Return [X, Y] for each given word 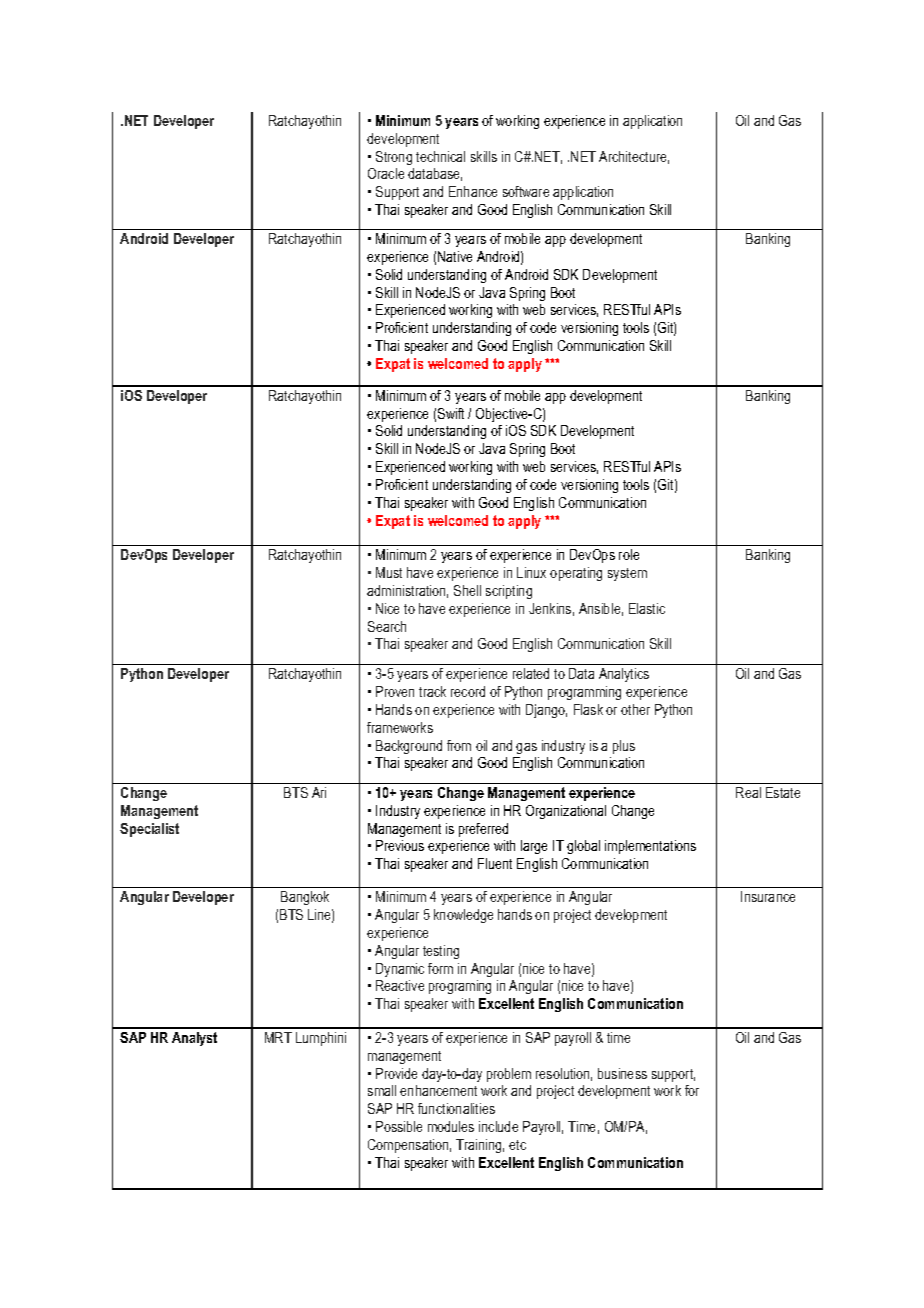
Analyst [194, 1039]
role [629, 554]
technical [440, 156]
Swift [451, 413]
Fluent [495, 863]
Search [387, 626]
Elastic [647, 608]
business [622, 1073]
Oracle [386, 173]
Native [455, 256]
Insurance [768, 896]
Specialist [149, 830]
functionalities [456, 1108]
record [468, 691]
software [526, 191]
